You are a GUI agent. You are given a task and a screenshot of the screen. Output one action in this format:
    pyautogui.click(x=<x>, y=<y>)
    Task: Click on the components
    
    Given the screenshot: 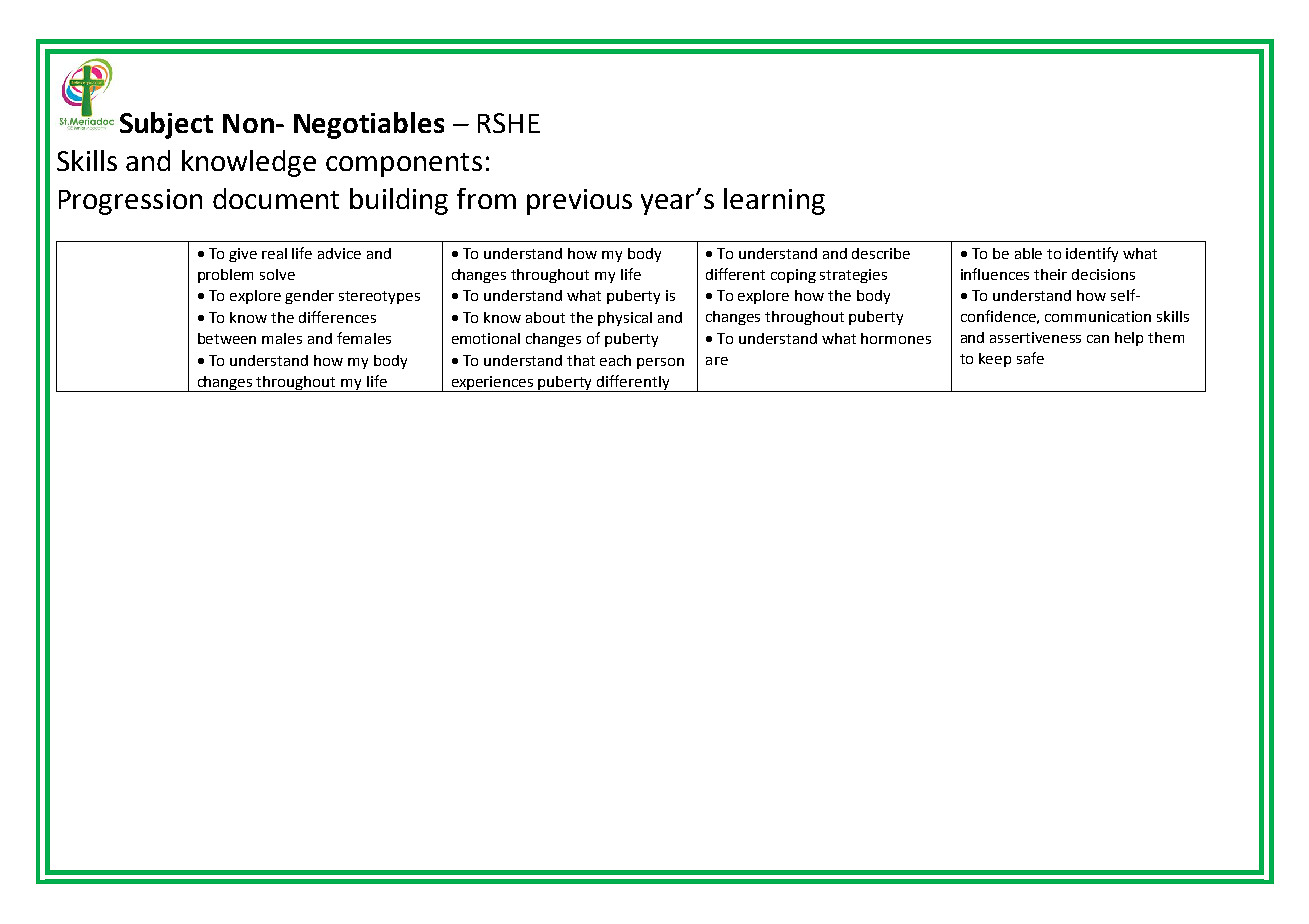 What is the action you would take?
    pyautogui.click(x=404, y=165)
